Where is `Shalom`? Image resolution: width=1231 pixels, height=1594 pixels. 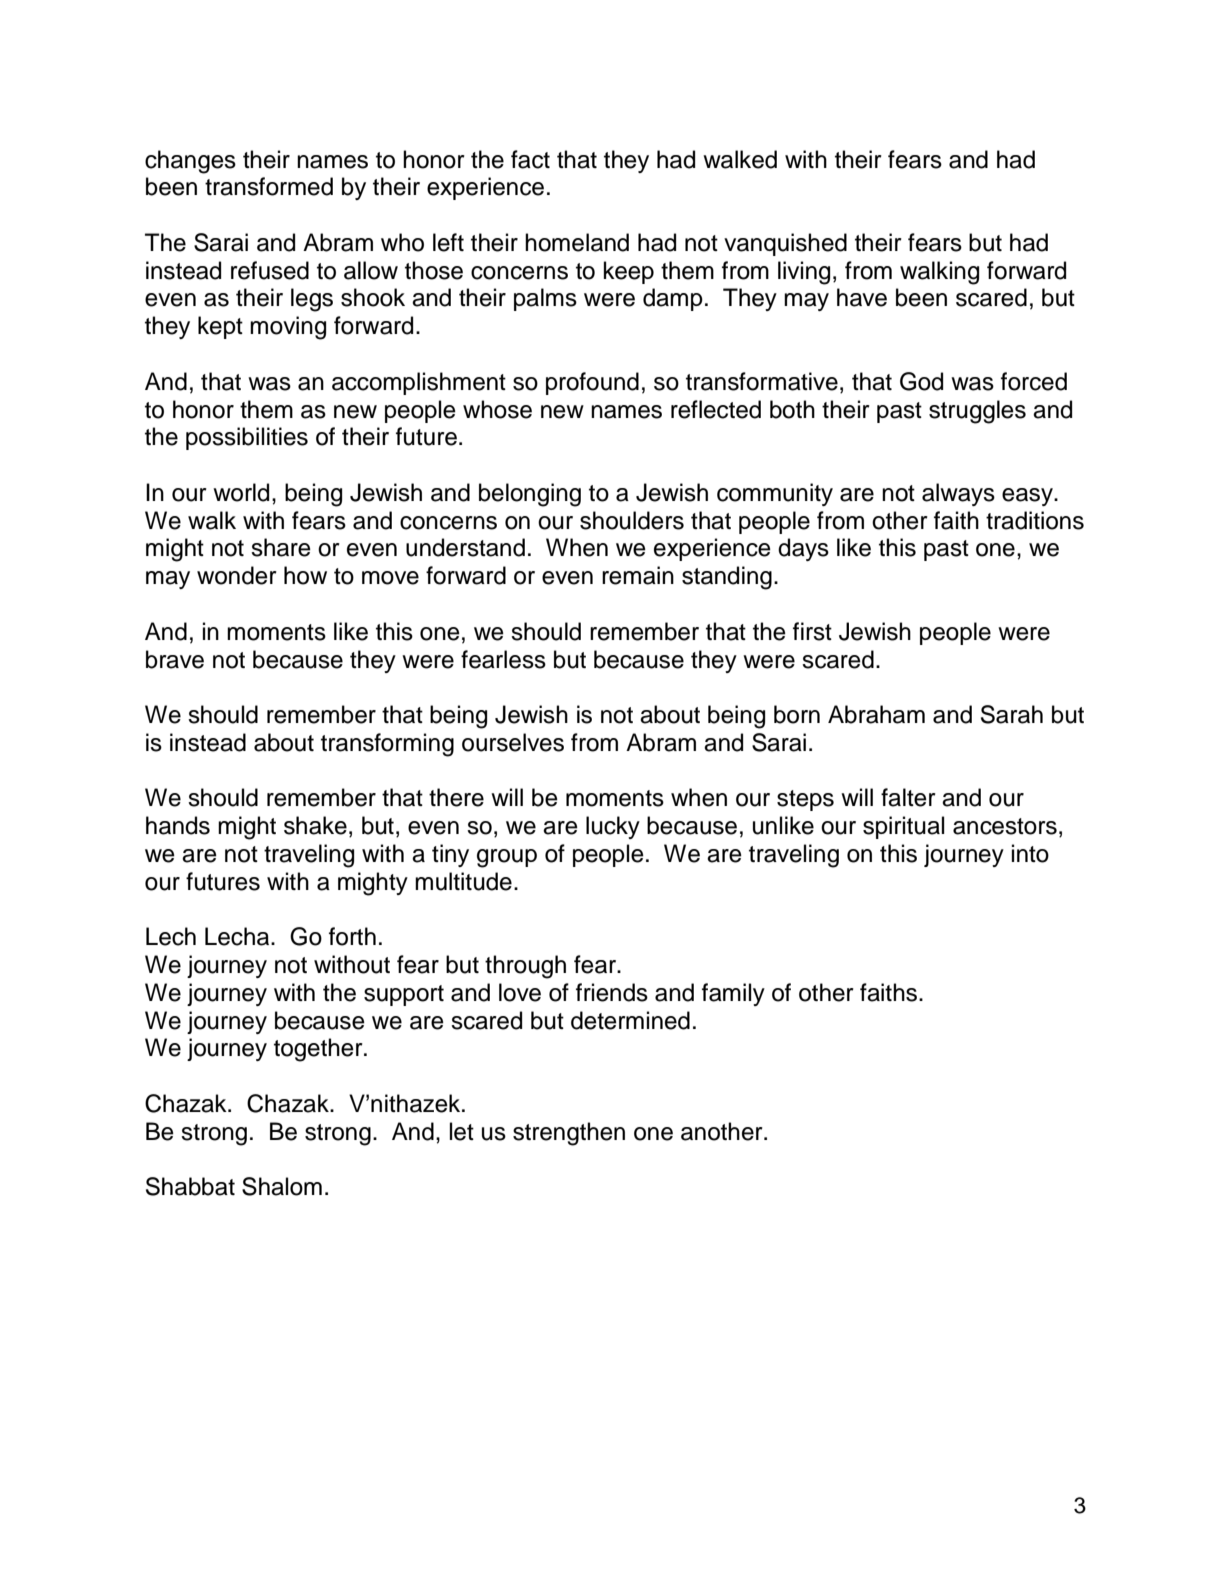 Shalom is located at coordinates (282, 1186).
